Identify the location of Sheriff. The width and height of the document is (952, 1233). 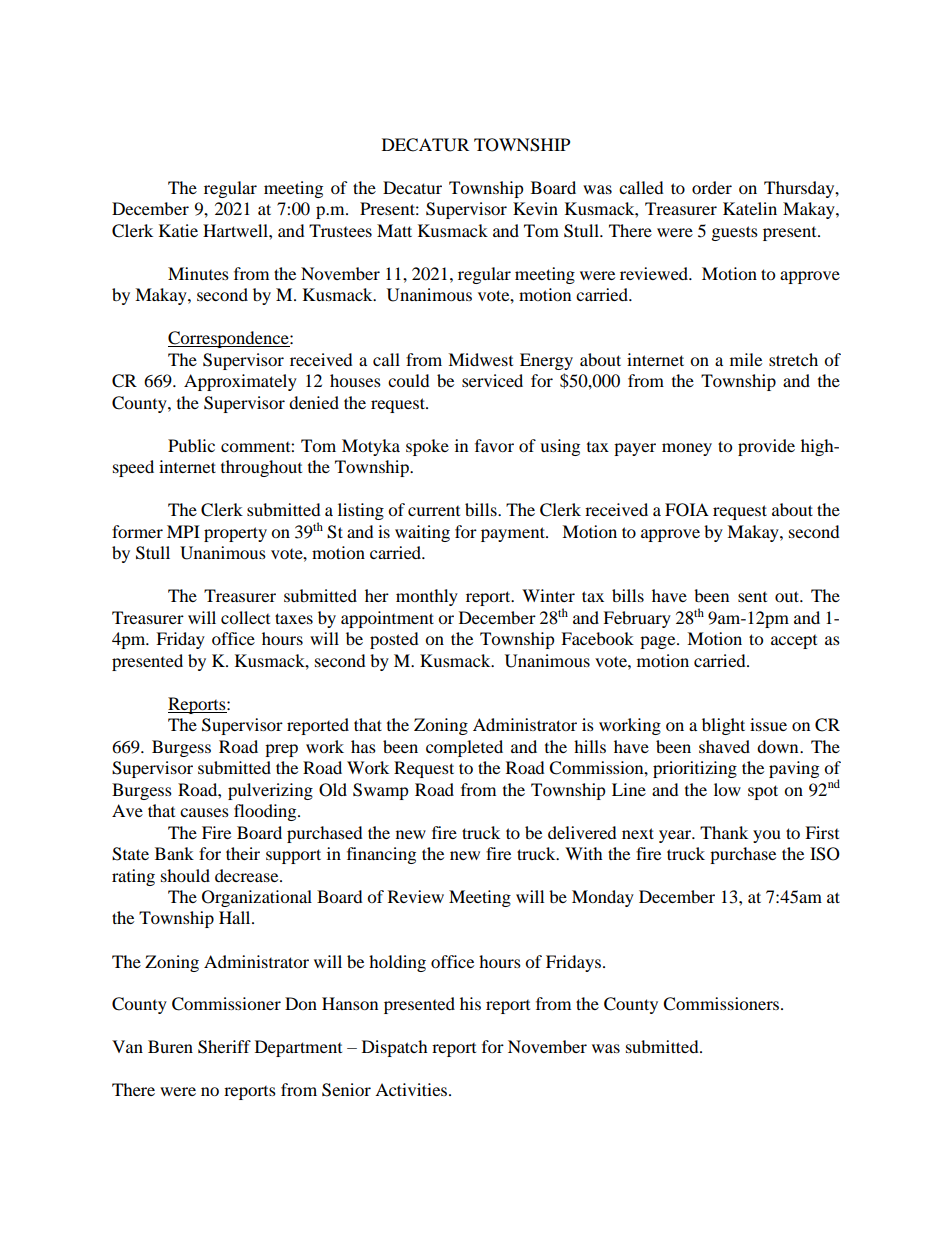
(224, 1047).
